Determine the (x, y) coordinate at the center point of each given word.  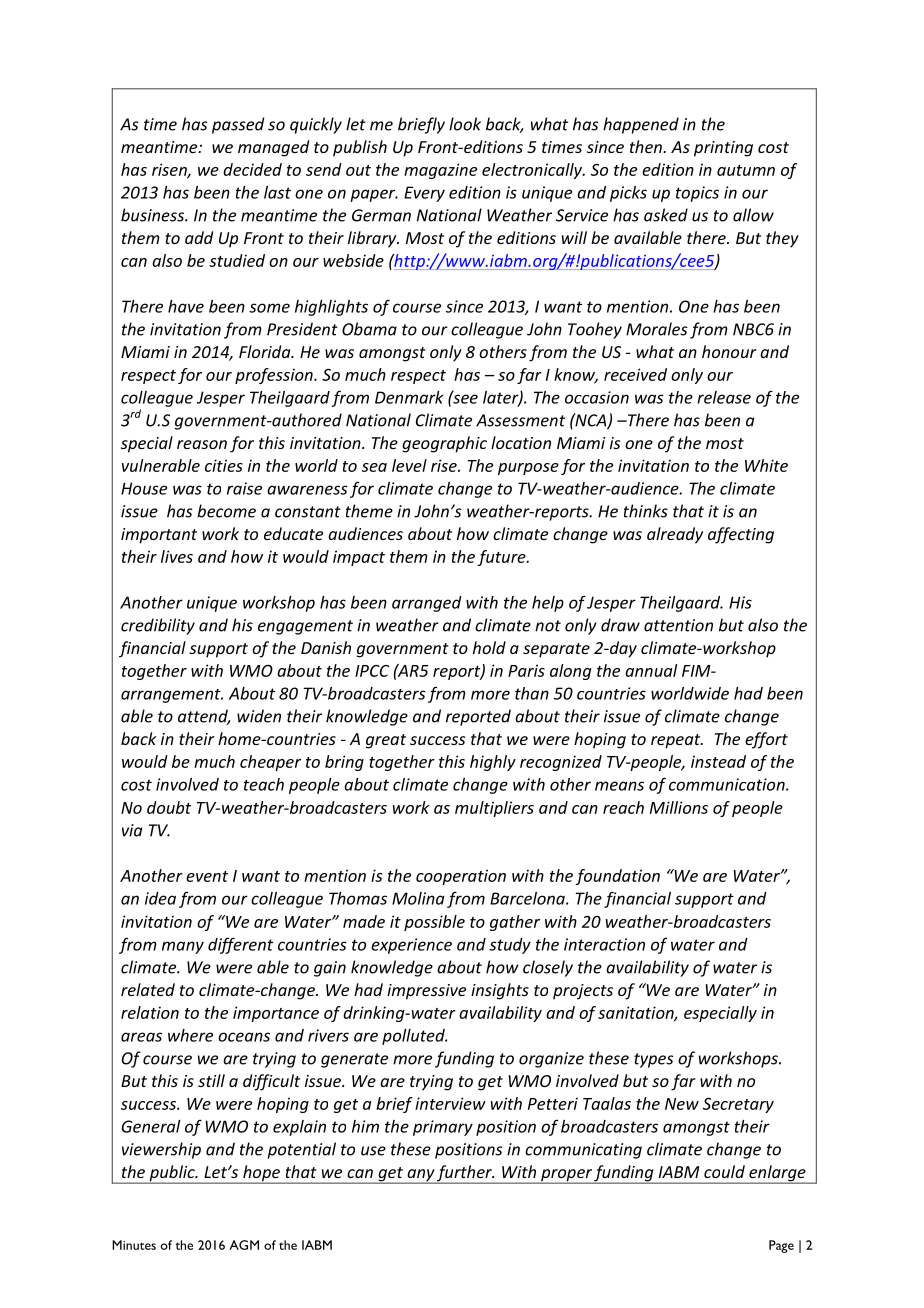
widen (259, 716)
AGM (244, 1245)
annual (651, 670)
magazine (440, 171)
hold (489, 647)
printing (723, 149)
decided (252, 169)
